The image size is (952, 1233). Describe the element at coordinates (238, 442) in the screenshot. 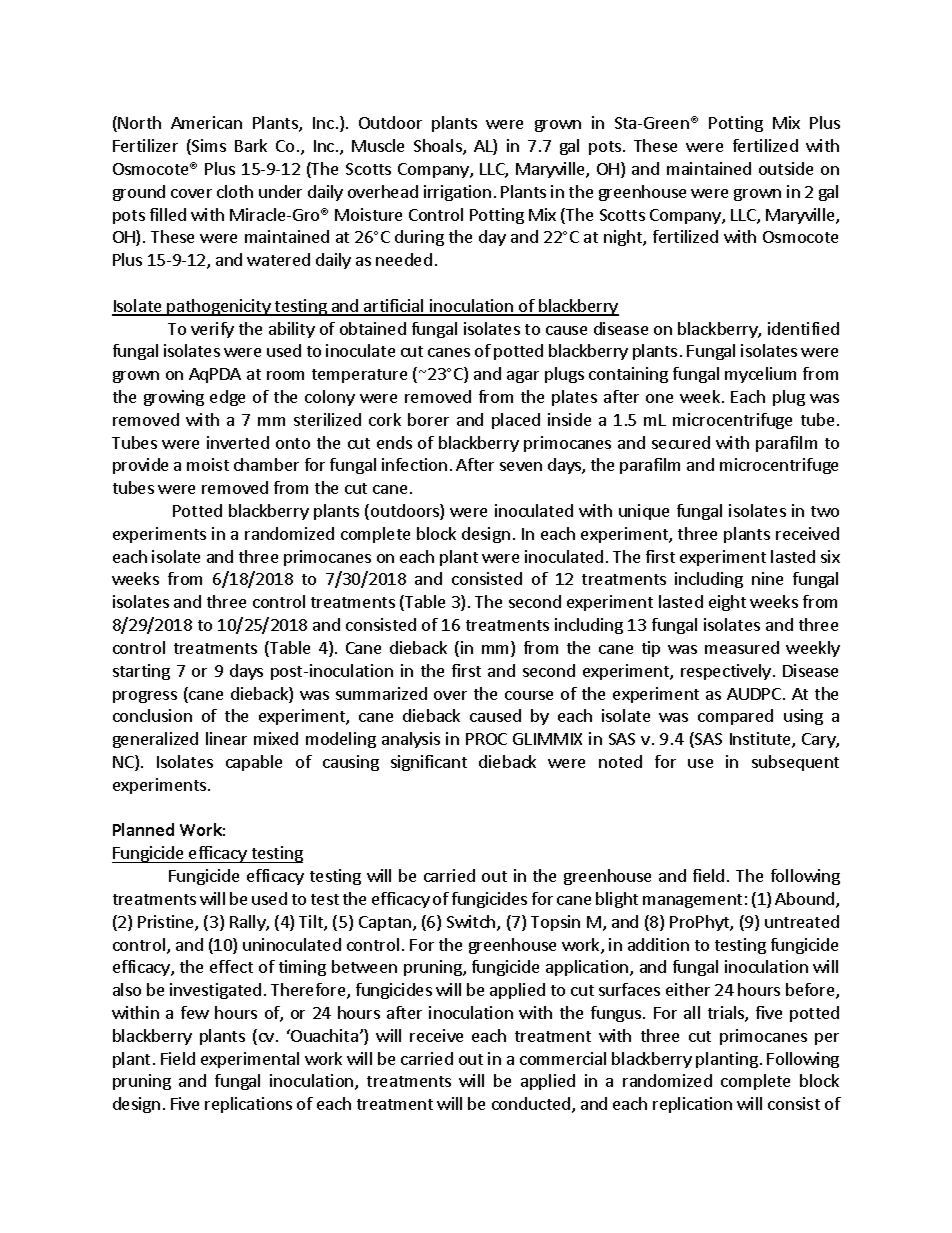

I see `inverted` at that location.
